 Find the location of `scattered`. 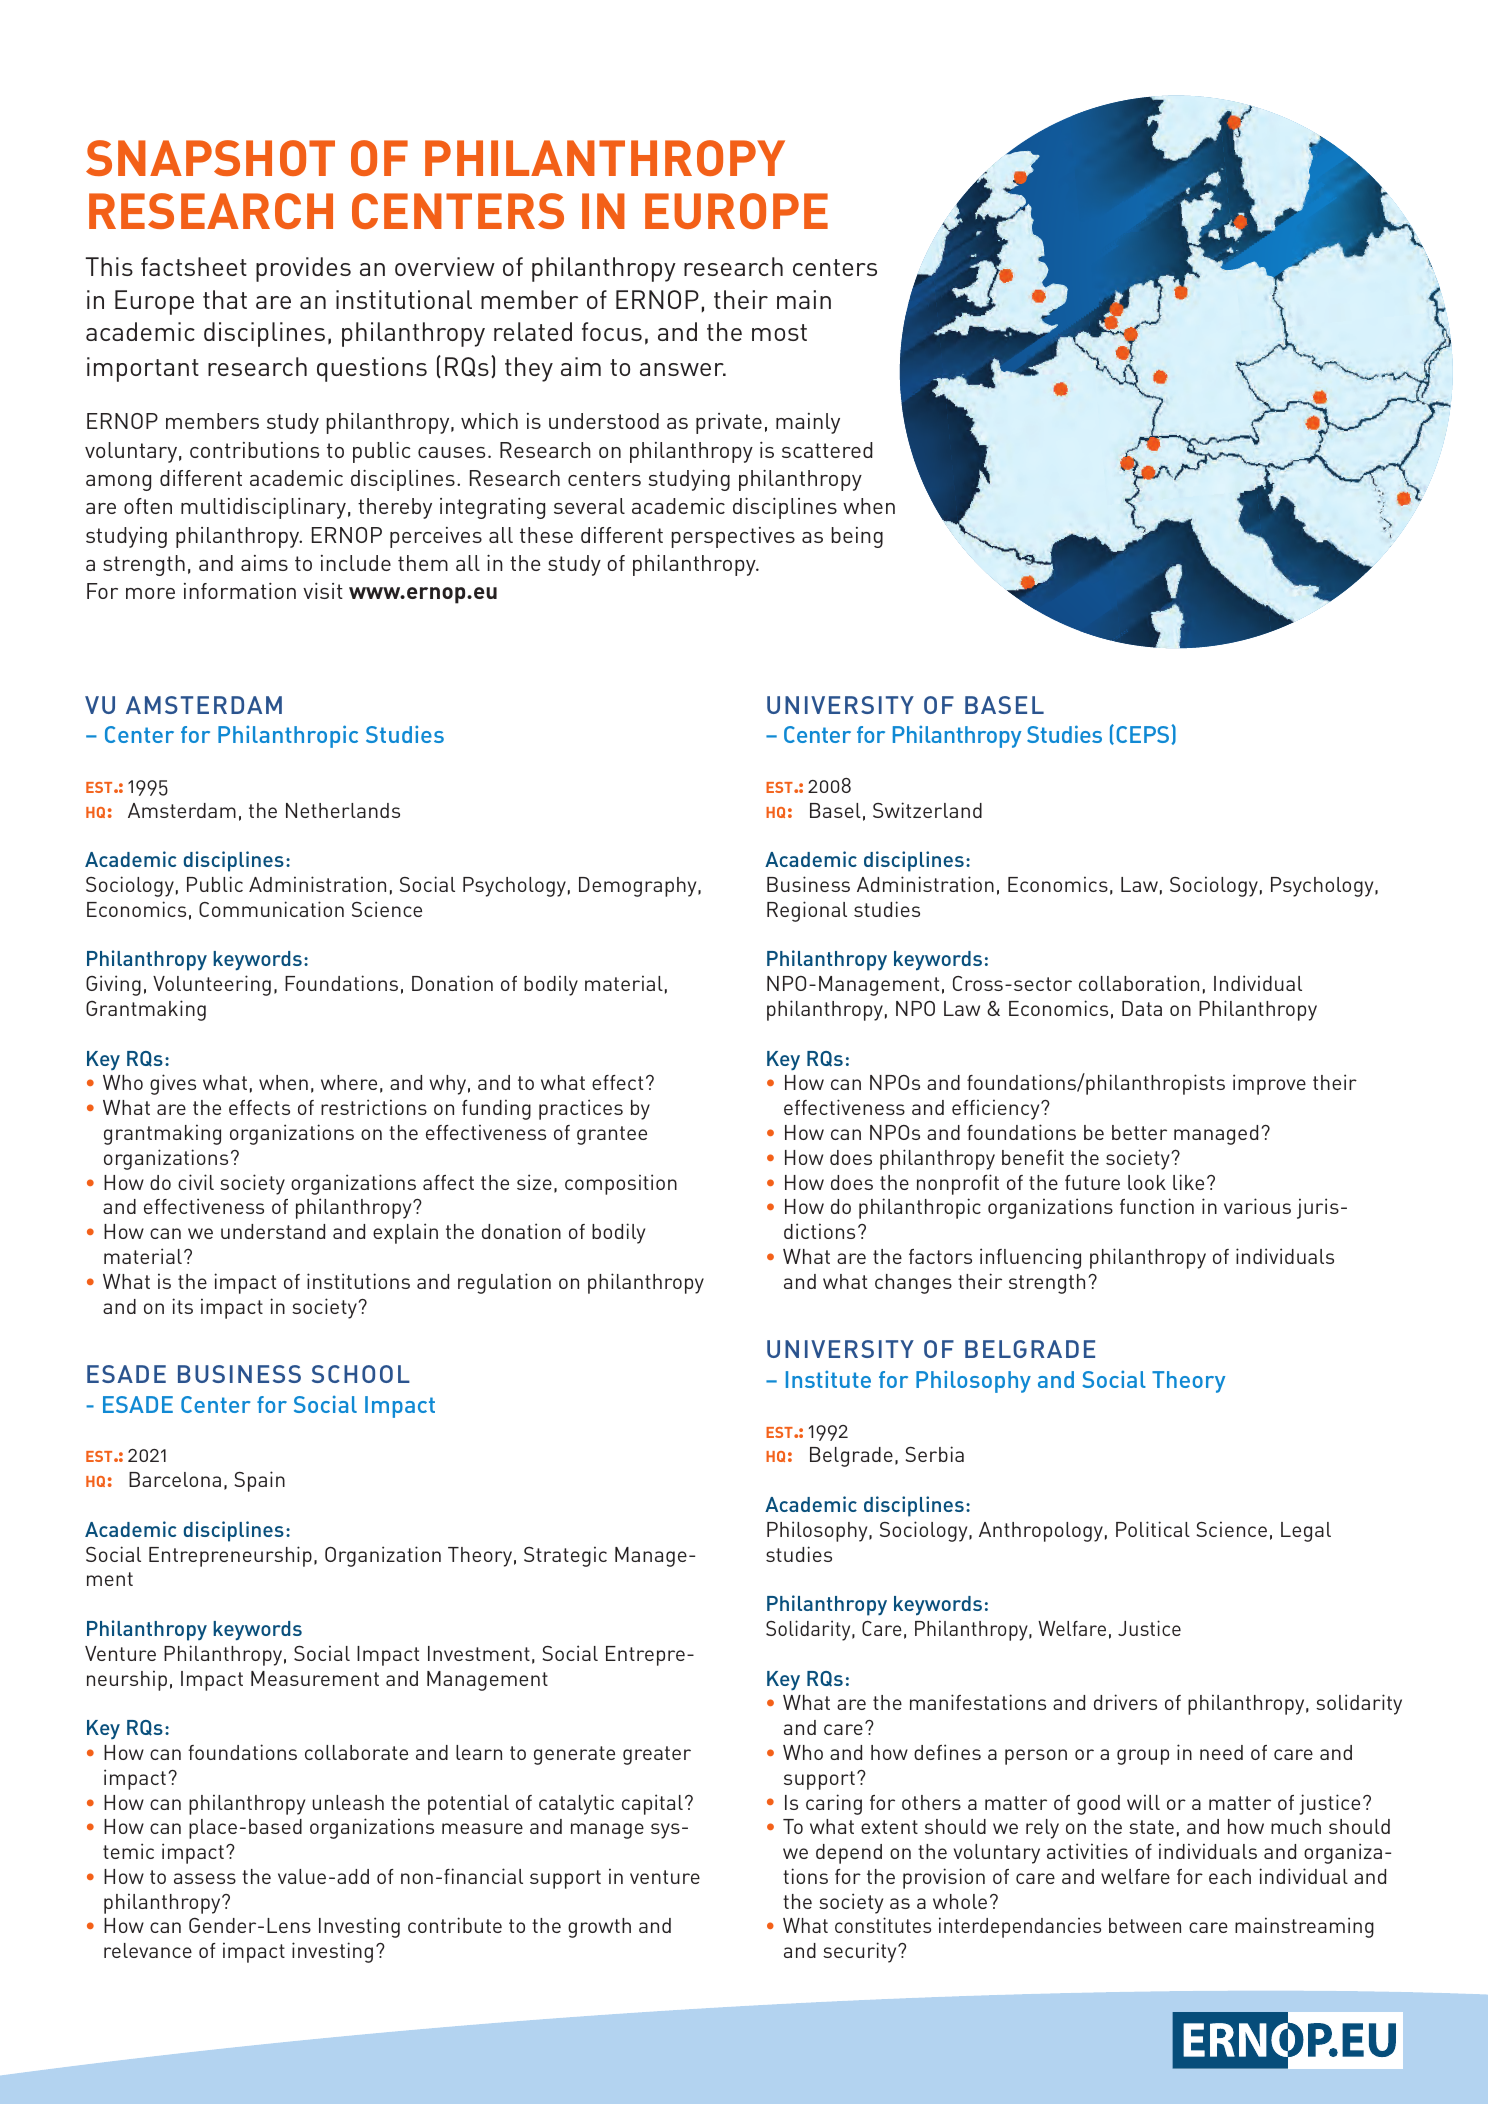

scattered is located at coordinates (827, 450).
